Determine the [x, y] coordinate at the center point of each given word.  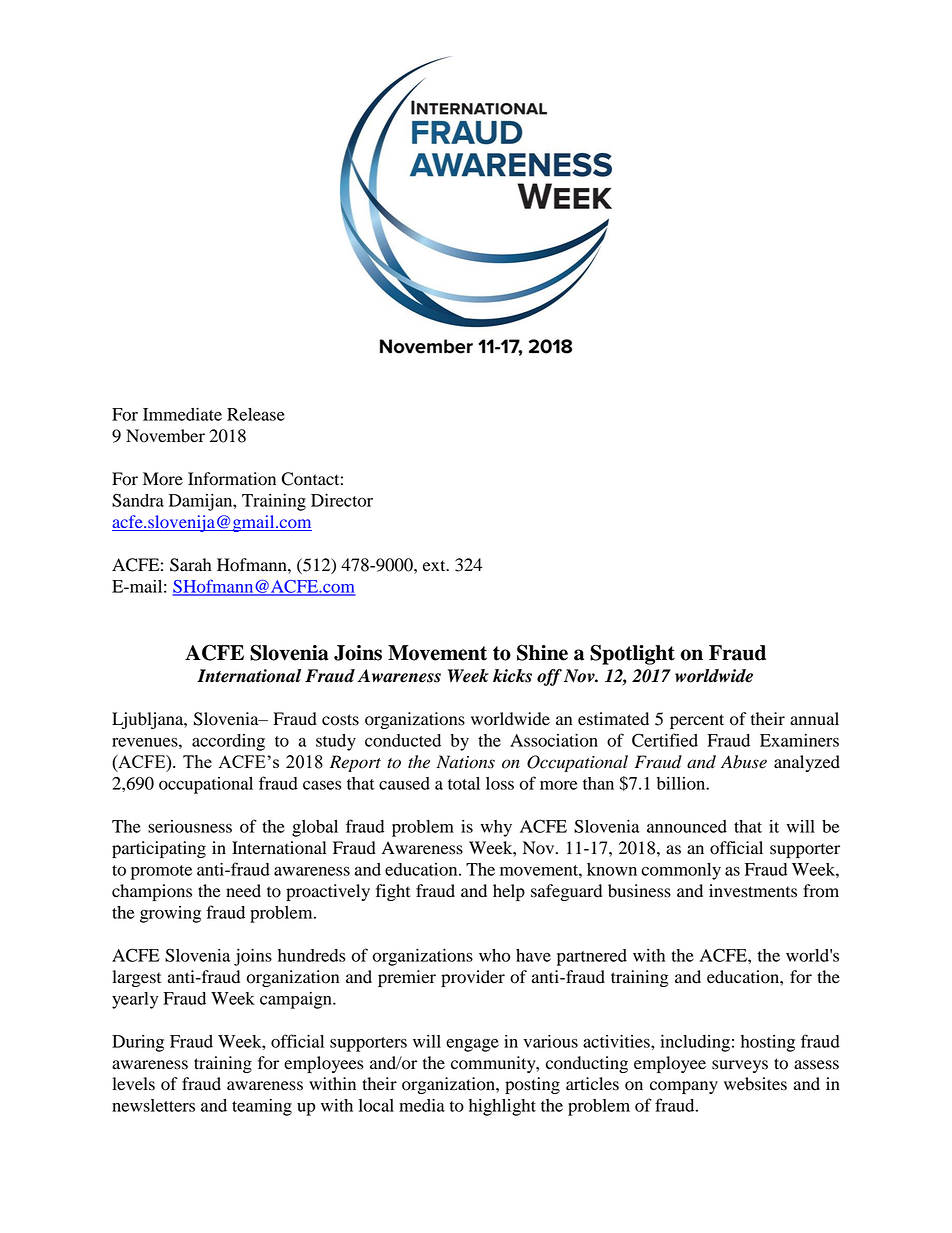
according [228, 742]
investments [753, 891]
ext [435, 566]
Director [342, 500]
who [494, 955]
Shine [542, 653]
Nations [466, 762]
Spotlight [632, 654]
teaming [262, 1107]
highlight [502, 1107]
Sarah [191, 565]
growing [170, 914]
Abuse [744, 762]
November [165, 436]
